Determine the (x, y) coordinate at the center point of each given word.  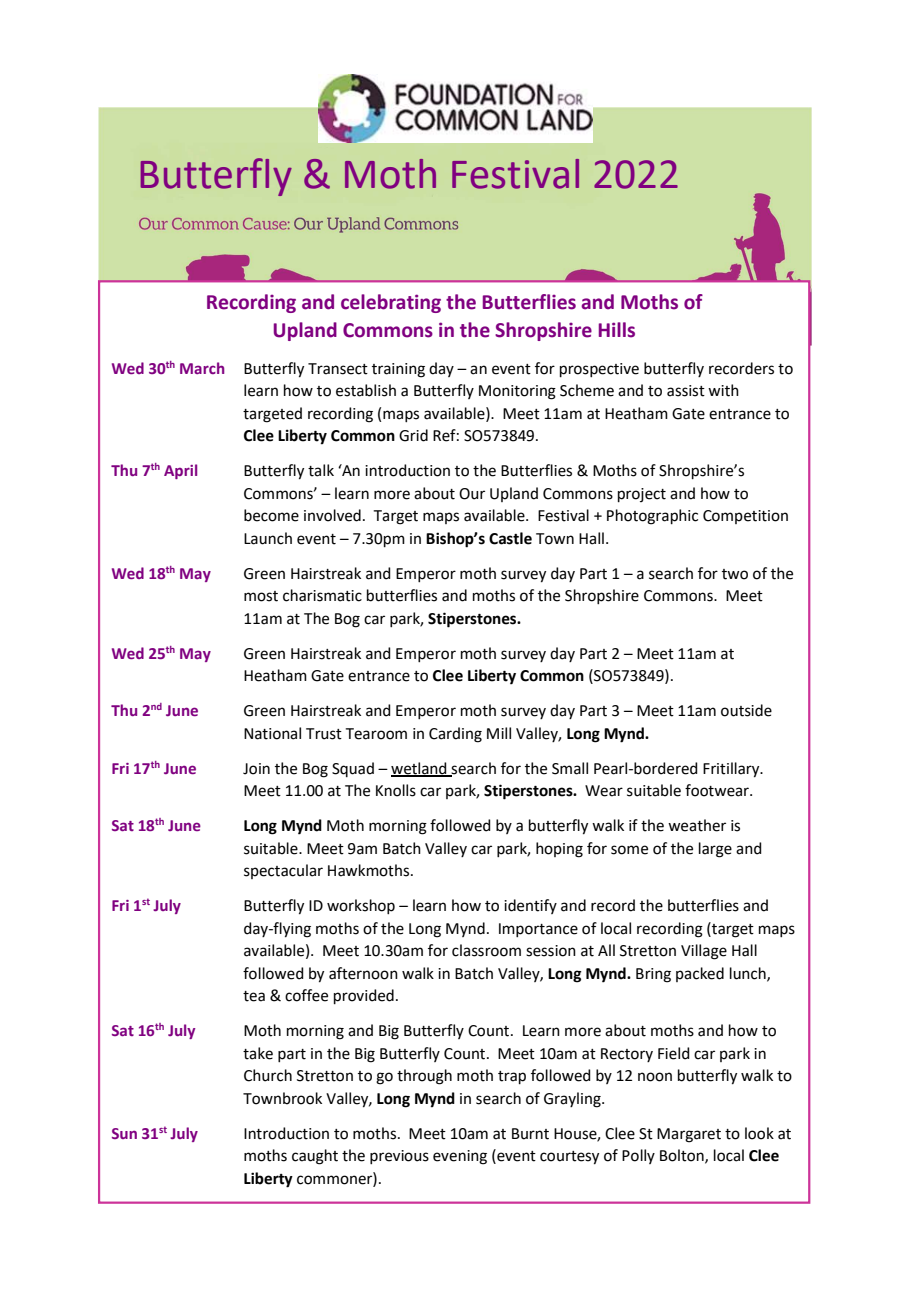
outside (746, 710)
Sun (124, 1133)
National (272, 733)
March (202, 368)
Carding (455, 735)
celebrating (391, 303)
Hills (617, 330)
